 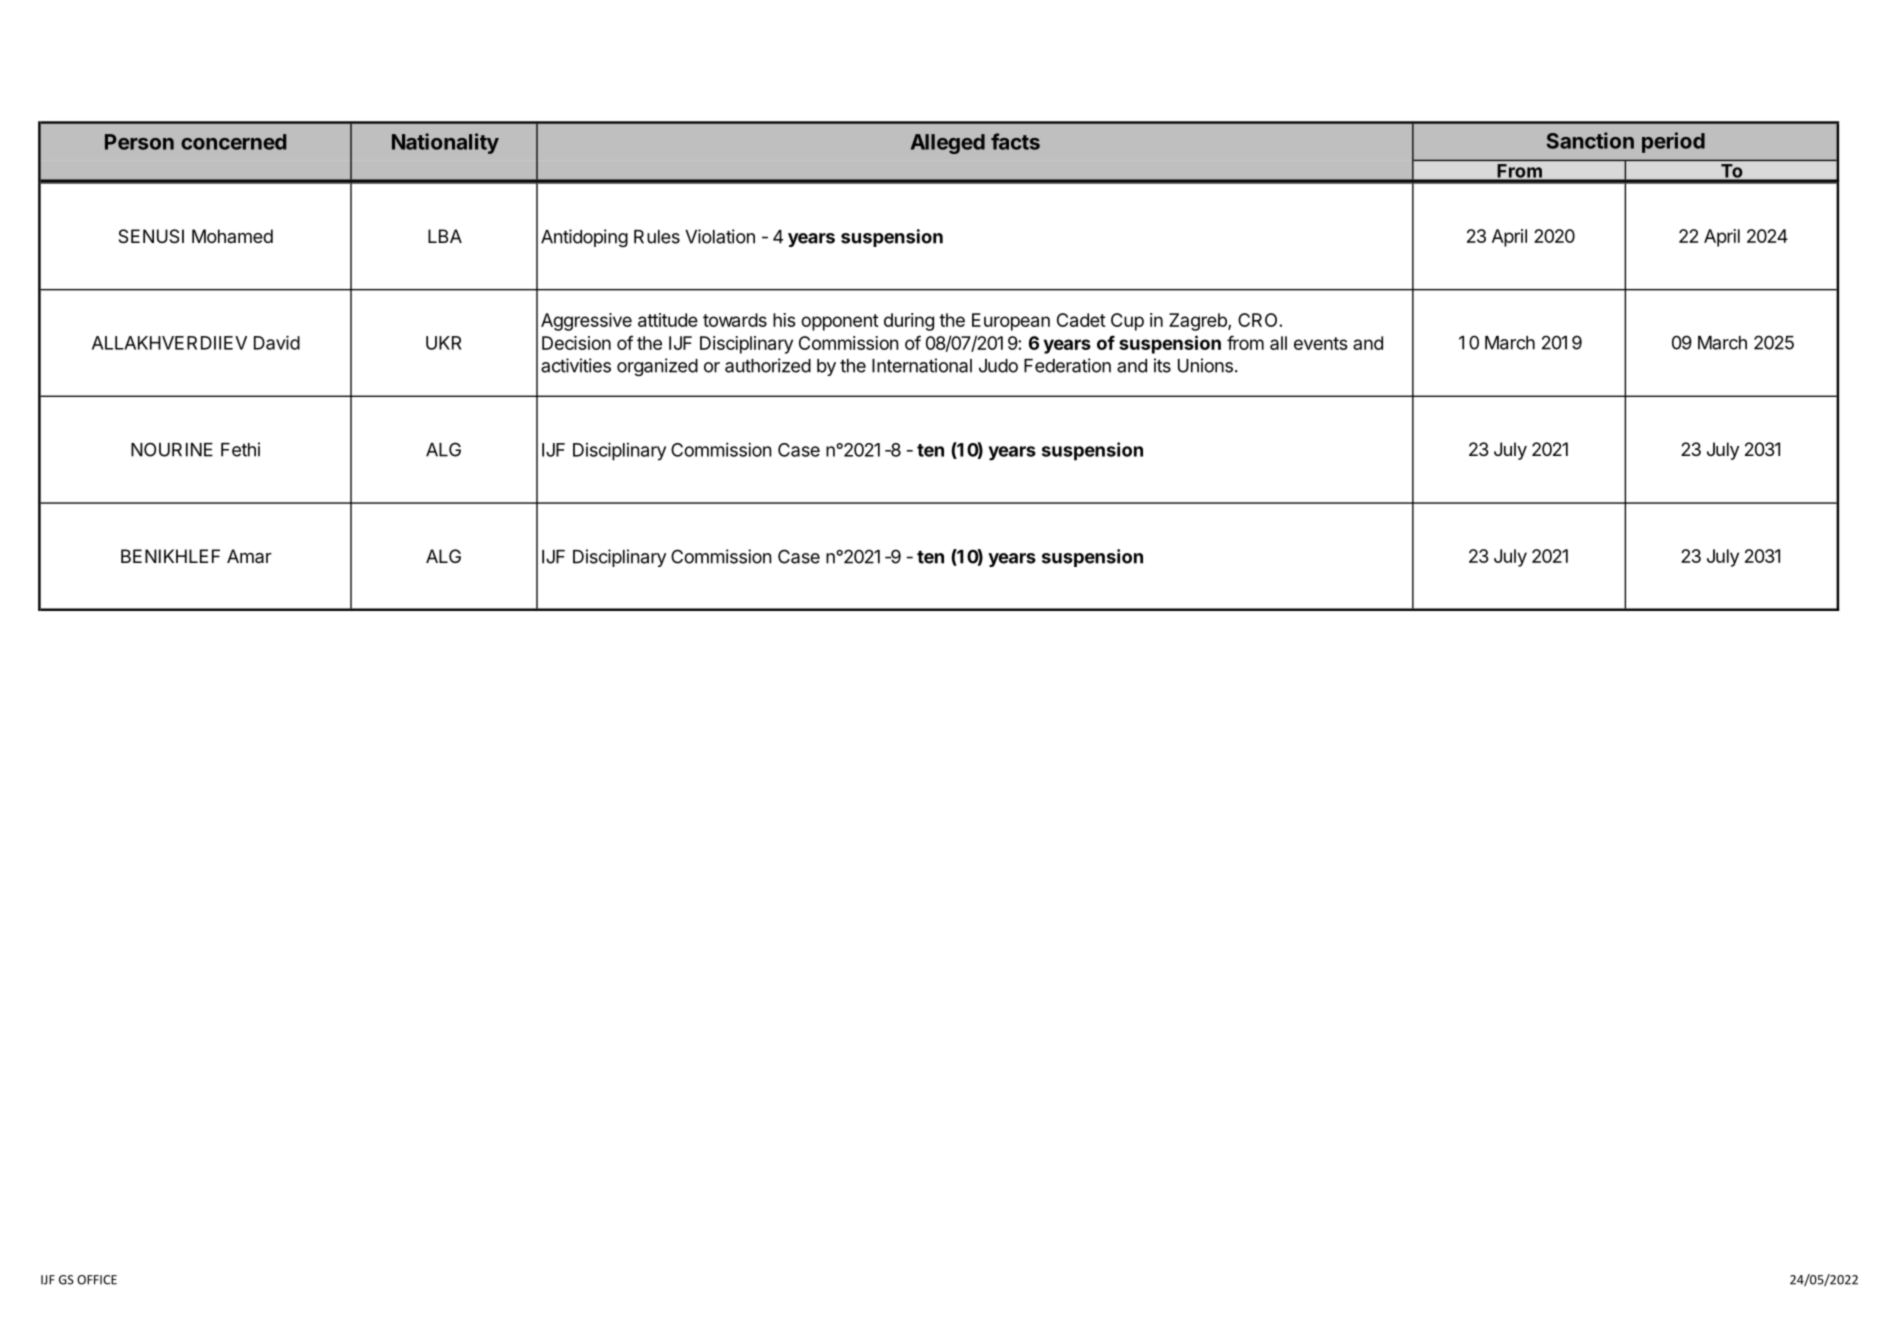 What do you see at coordinates (1321, 343) in the screenshot?
I see `events` at bounding box center [1321, 343].
